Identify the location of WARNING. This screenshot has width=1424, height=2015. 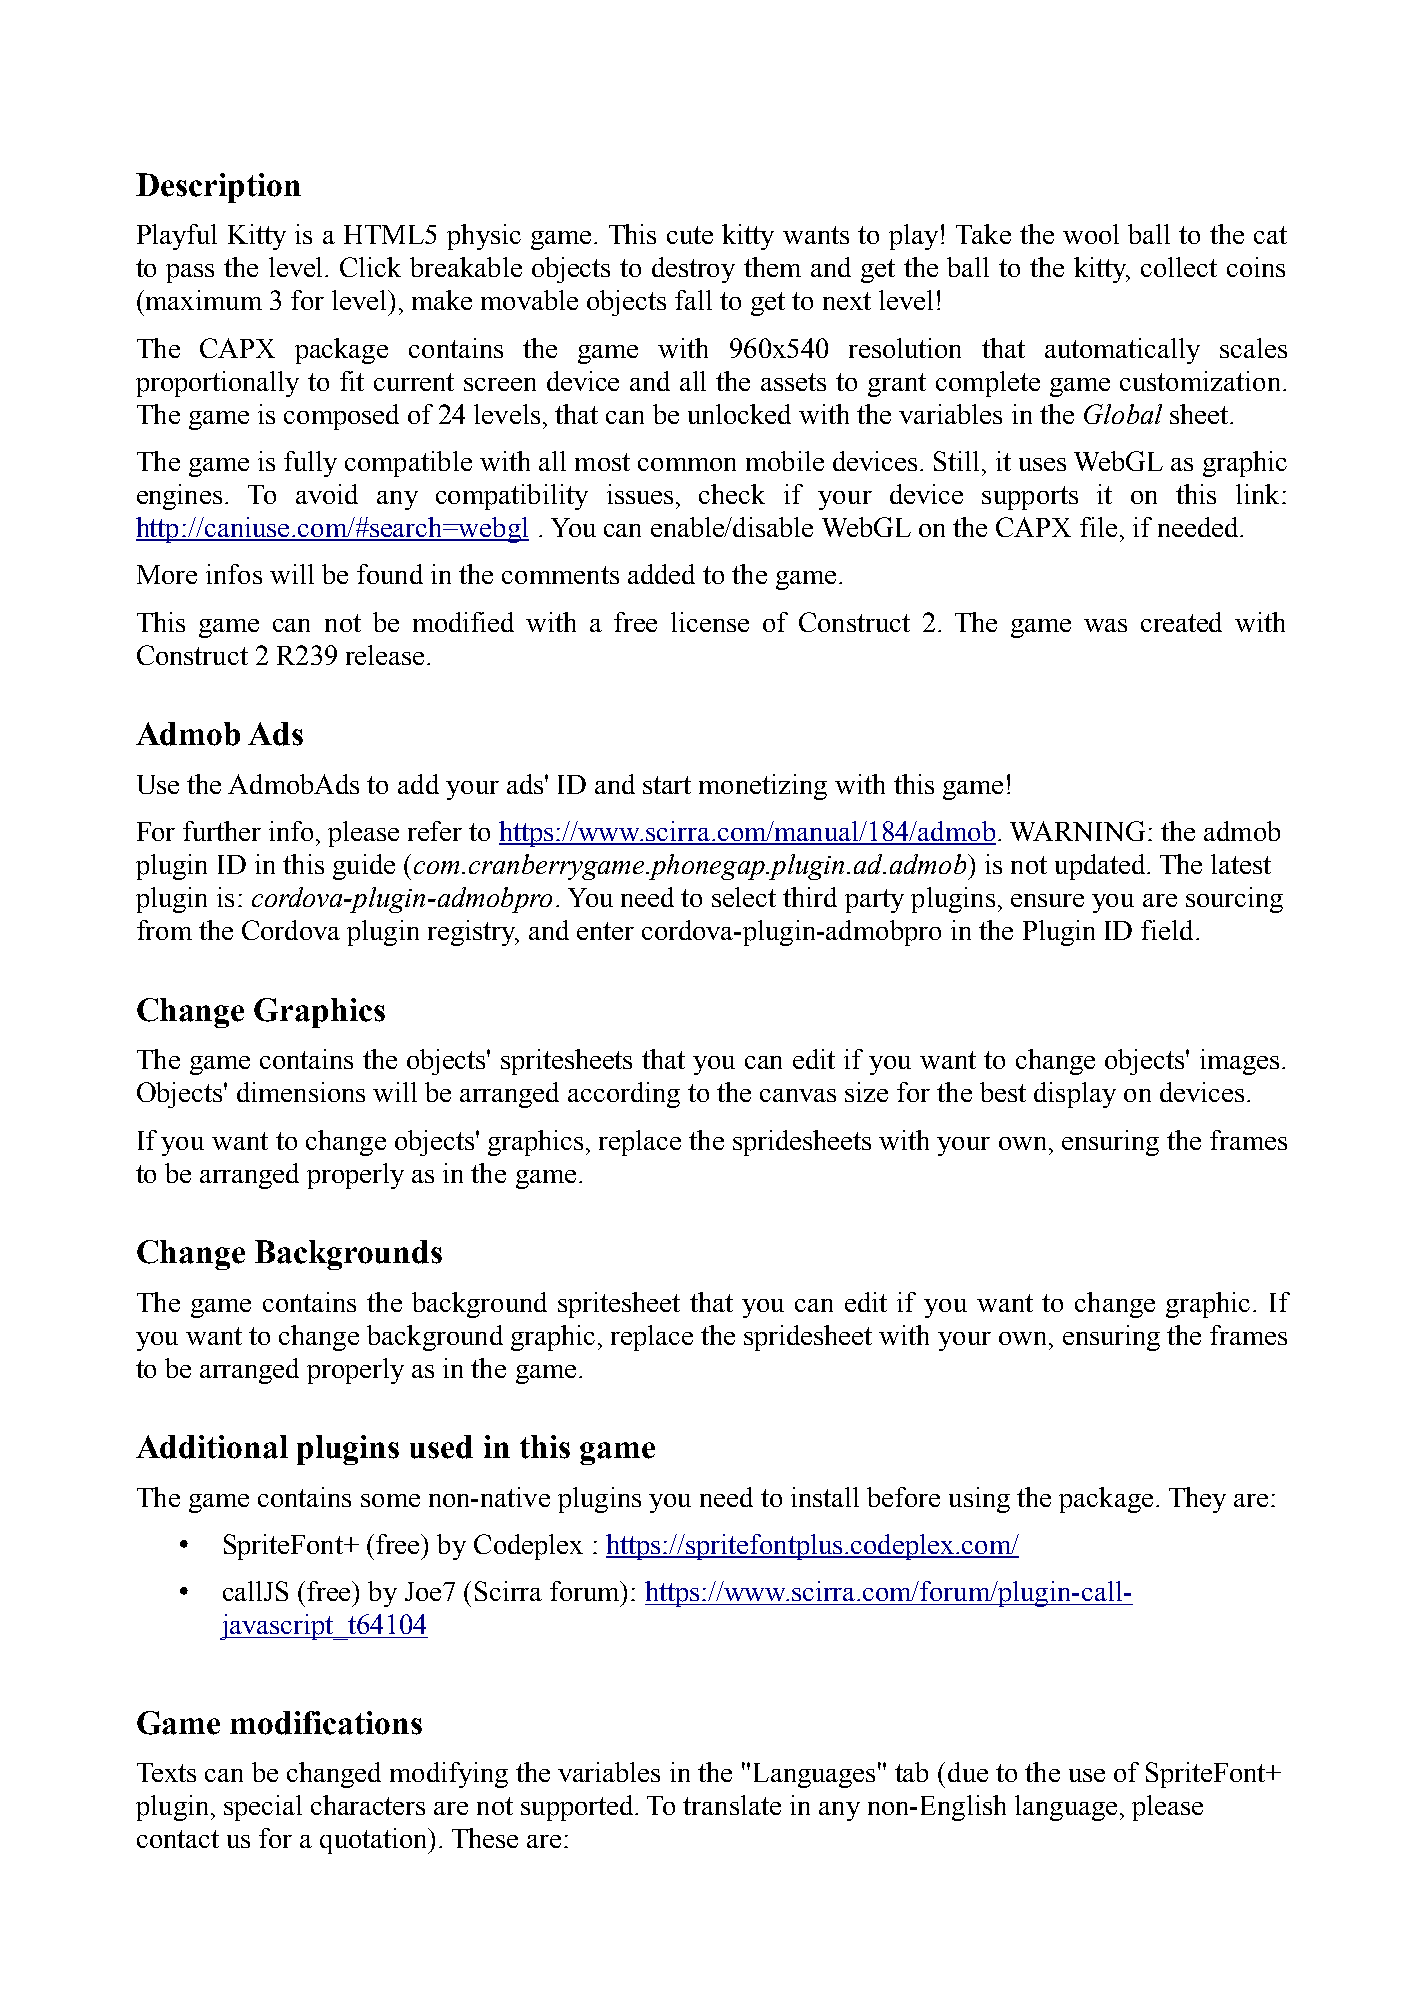
(1077, 831).
